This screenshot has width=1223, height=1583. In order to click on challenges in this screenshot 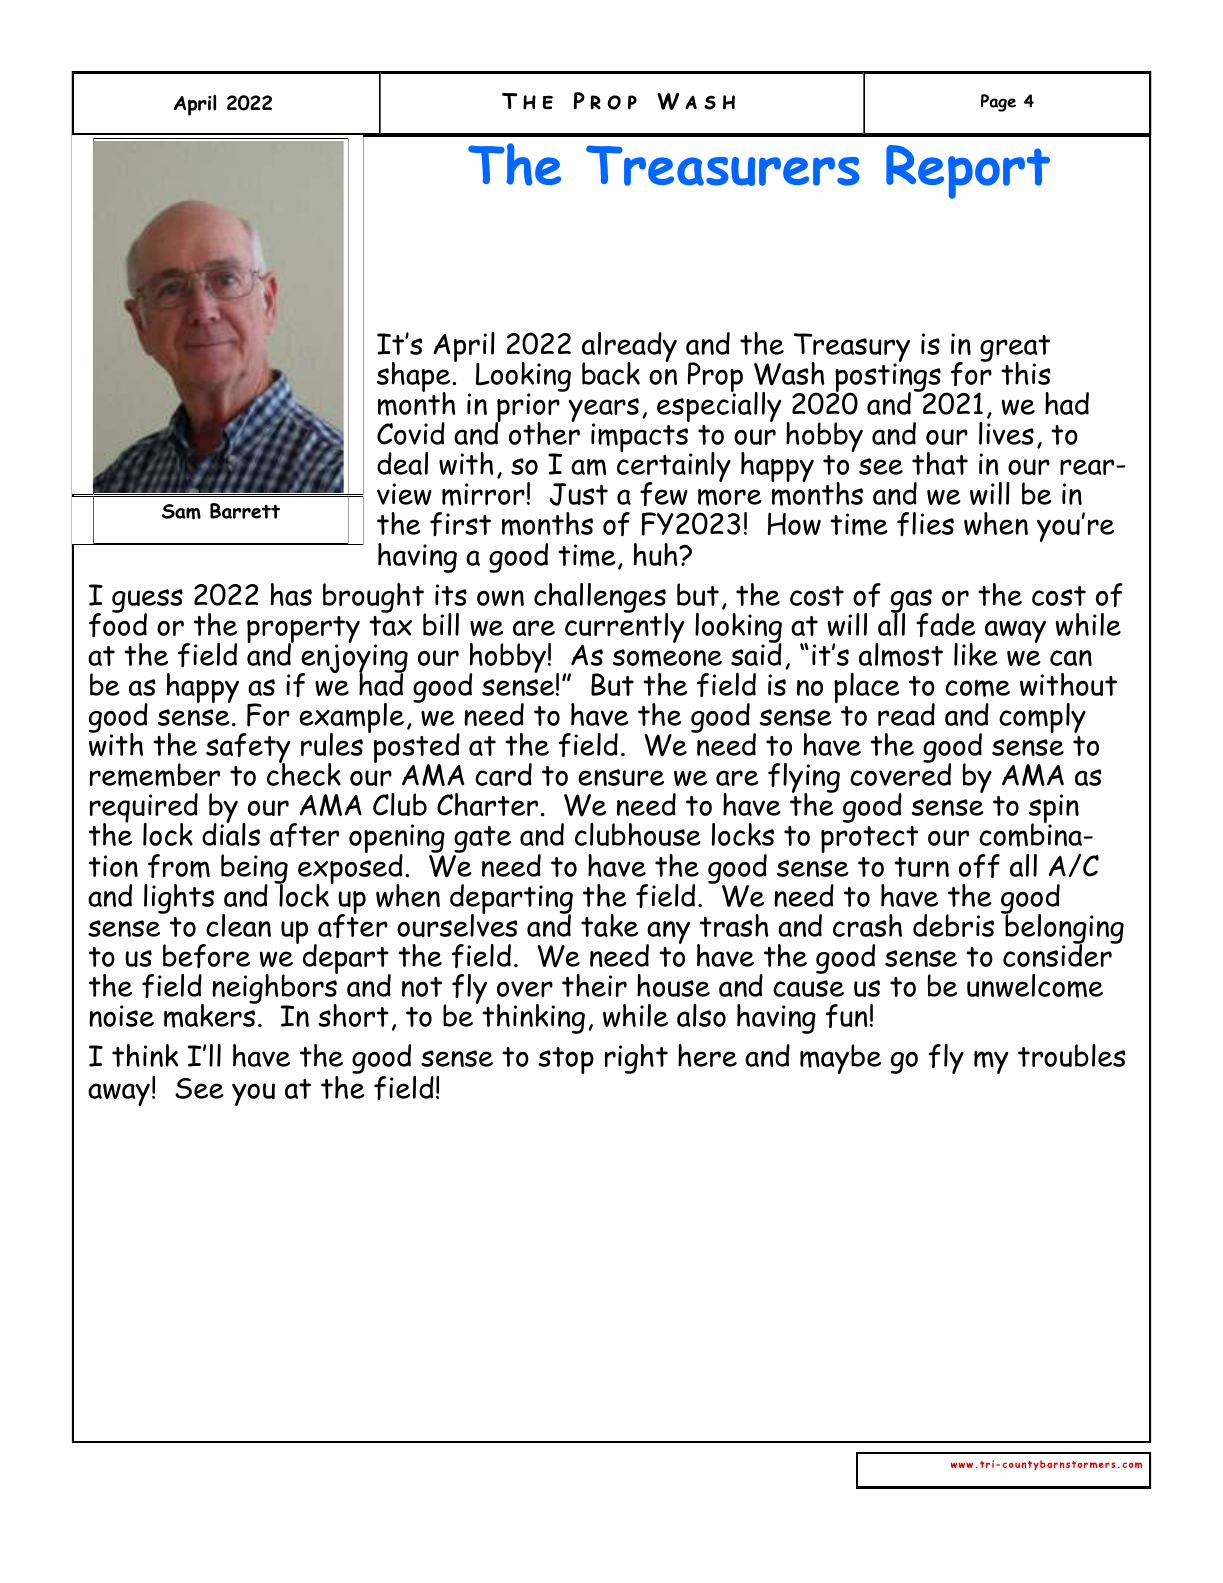, I will do `click(601, 599)`.
